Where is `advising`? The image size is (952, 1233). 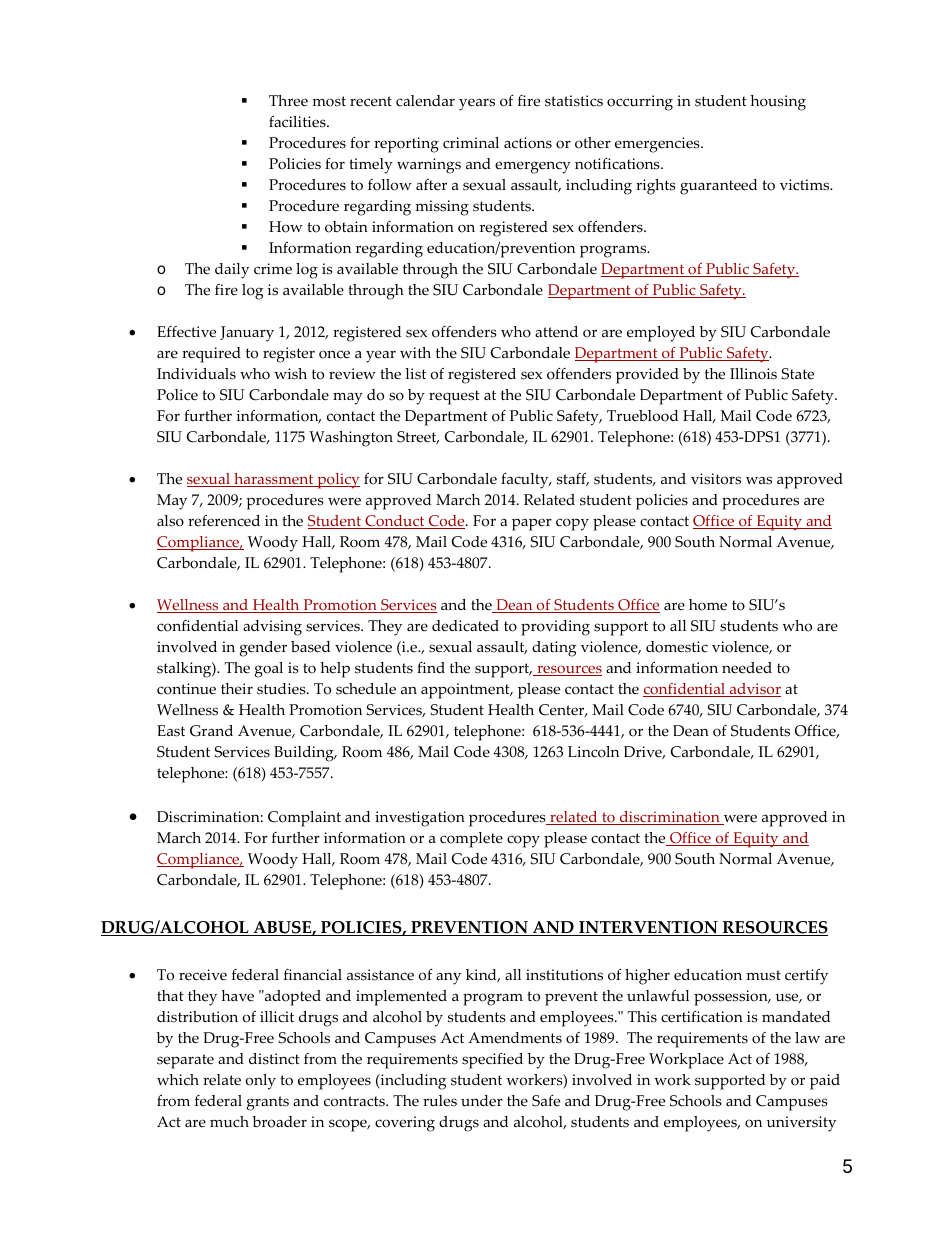
advising is located at coordinates (272, 628).
